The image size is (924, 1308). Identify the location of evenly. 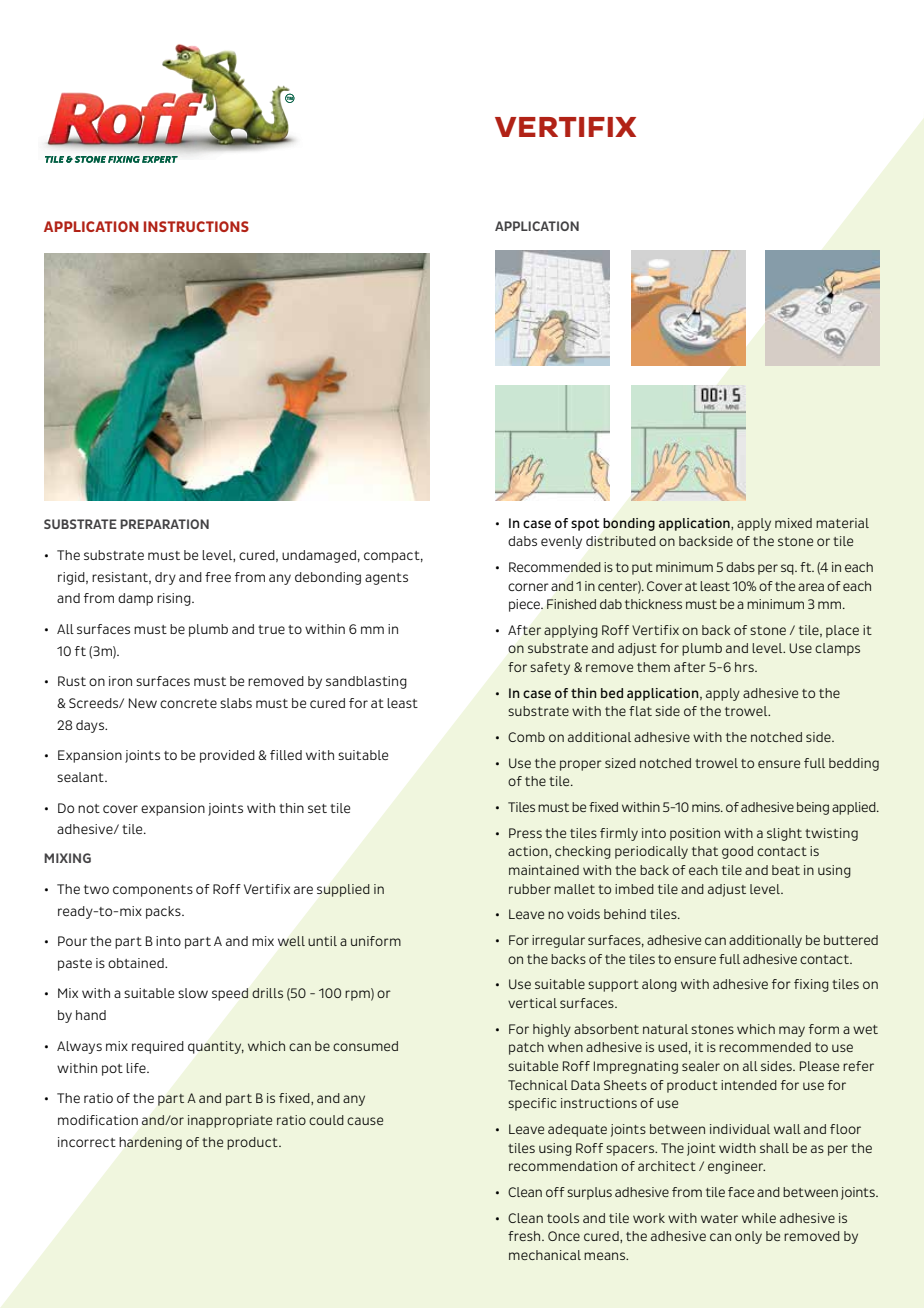
(561, 542).
